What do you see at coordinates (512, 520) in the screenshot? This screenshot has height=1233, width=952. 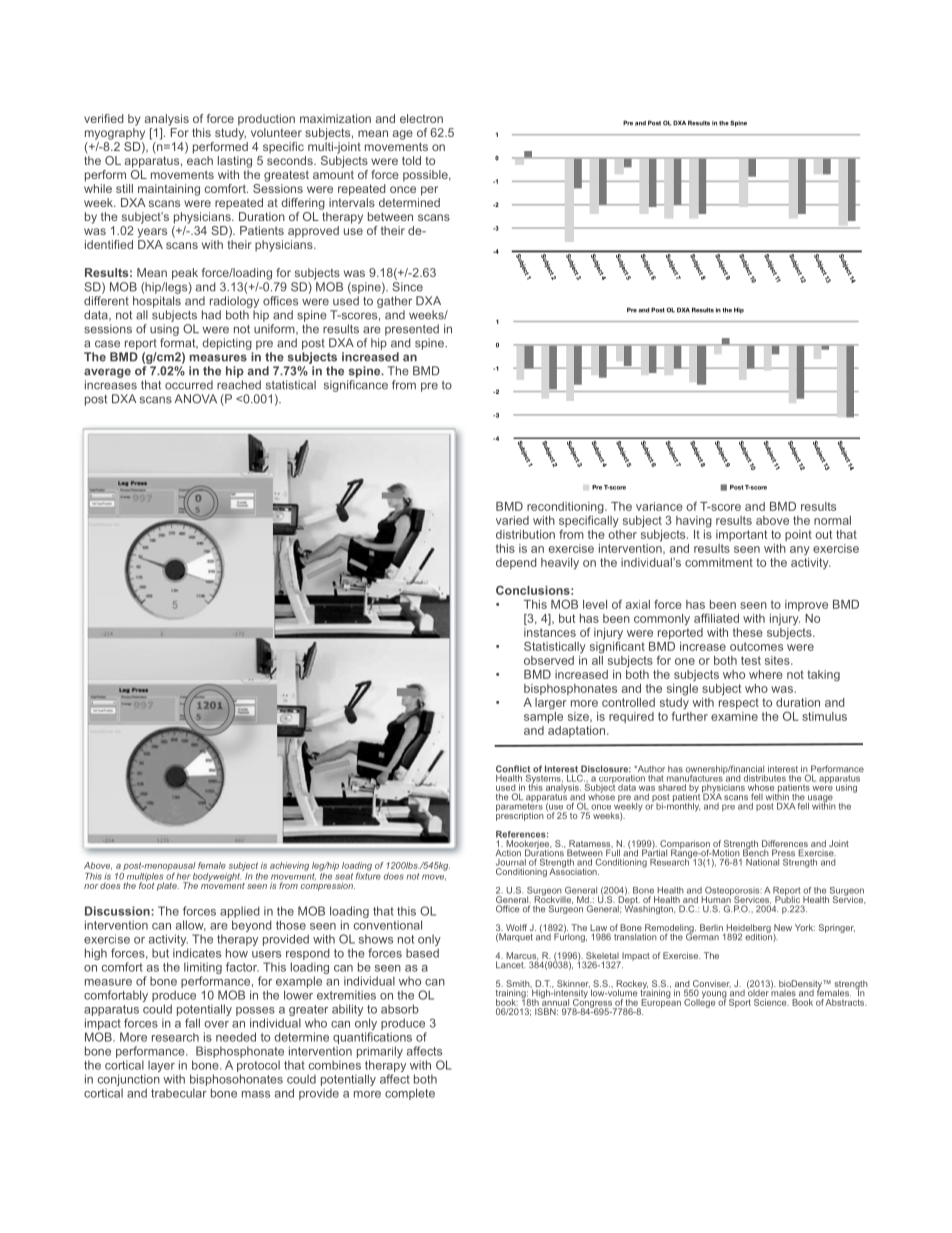 I see `varied` at bounding box center [512, 520].
